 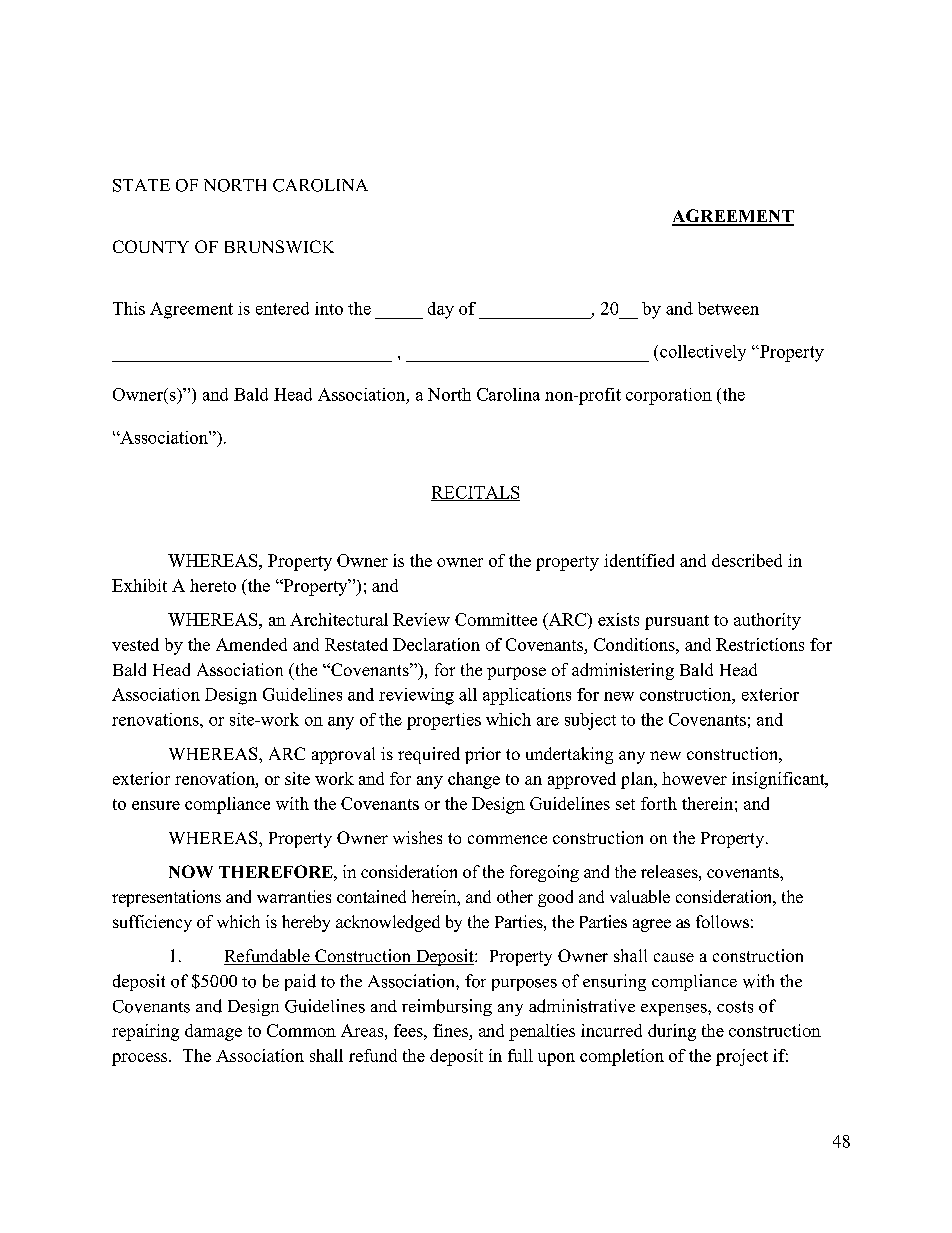 I want to click on day, so click(x=441, y=310).
